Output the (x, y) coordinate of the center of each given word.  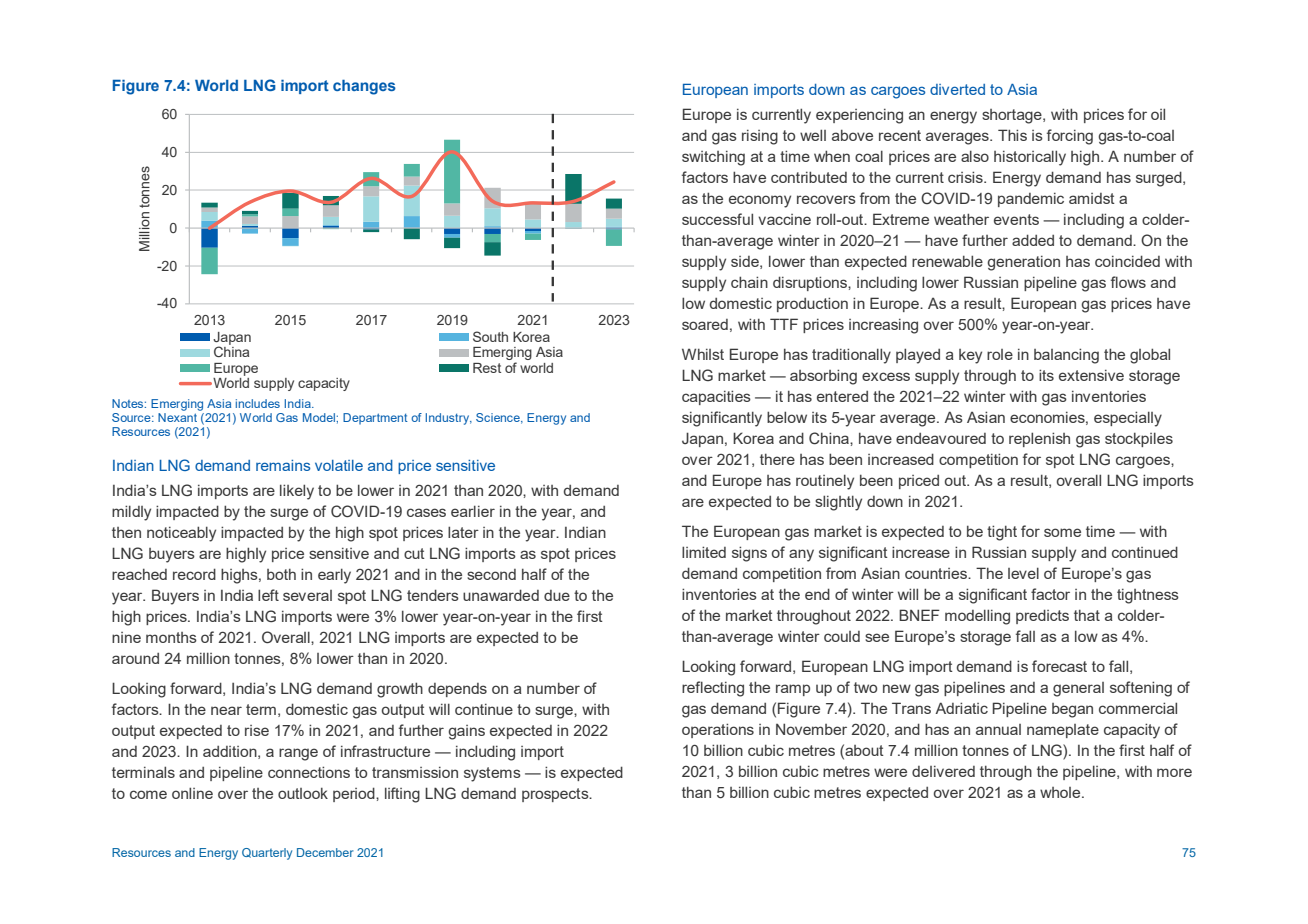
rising (760, 137)
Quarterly (267, 854)
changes (364, 87)
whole (1061, 792)
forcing (1070, 137)
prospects (556, 795)
